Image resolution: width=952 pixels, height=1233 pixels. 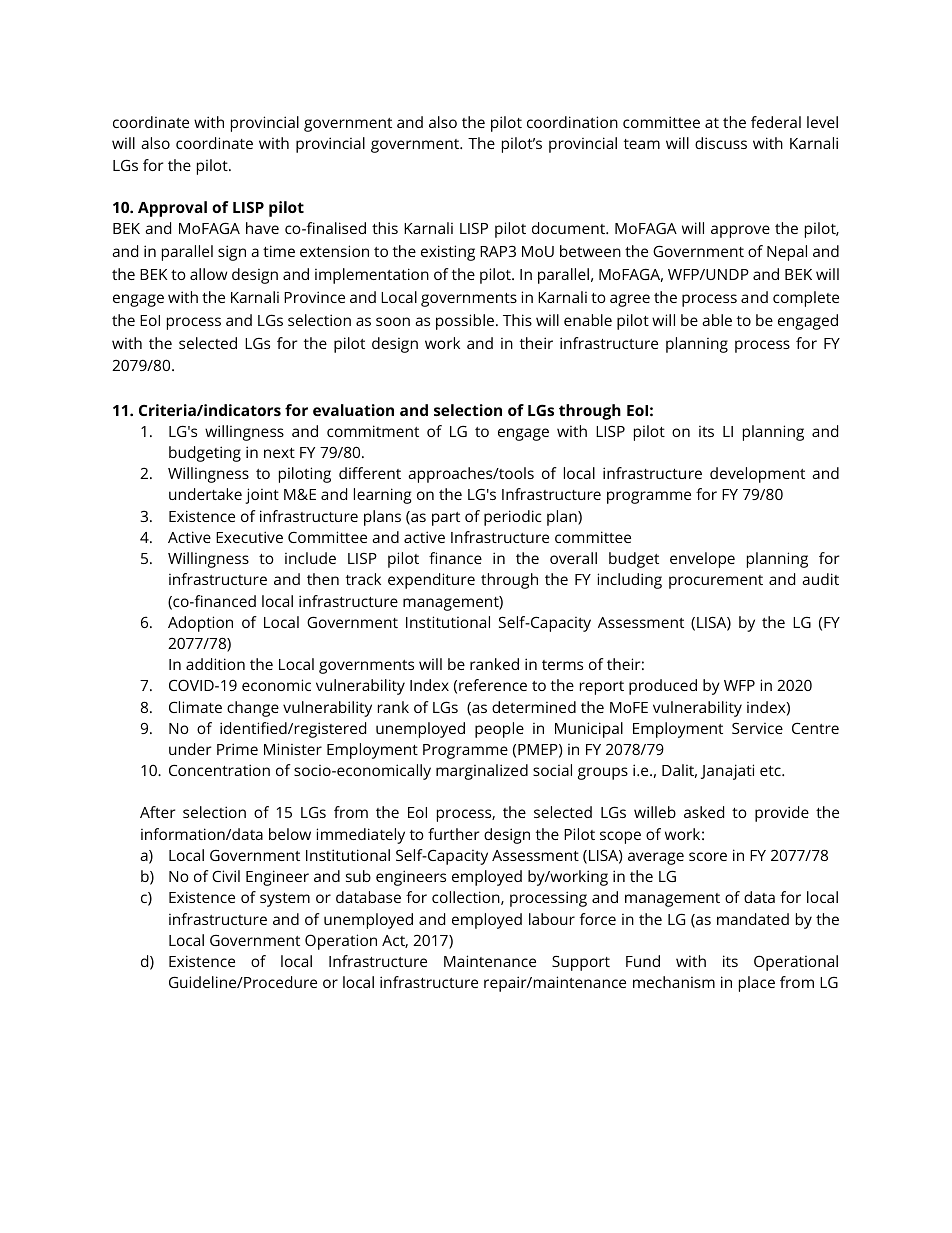 What do you see at coordinates (172, 209) in the page?
I see `Approval` at bounding box center [172, 209].
